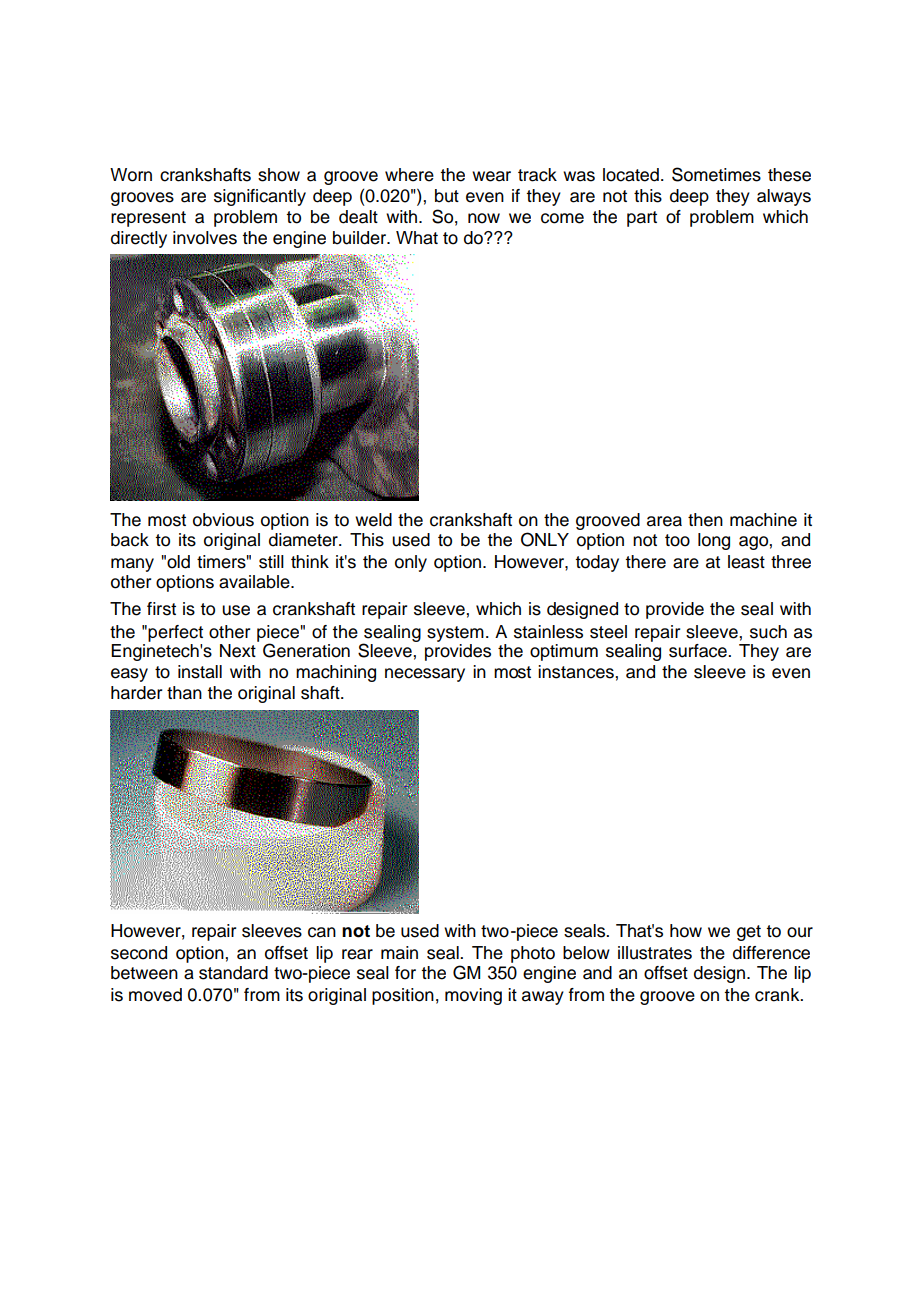 This screenshot has width=924, height=1307. I want to click on significantly, so click(260, 197).
